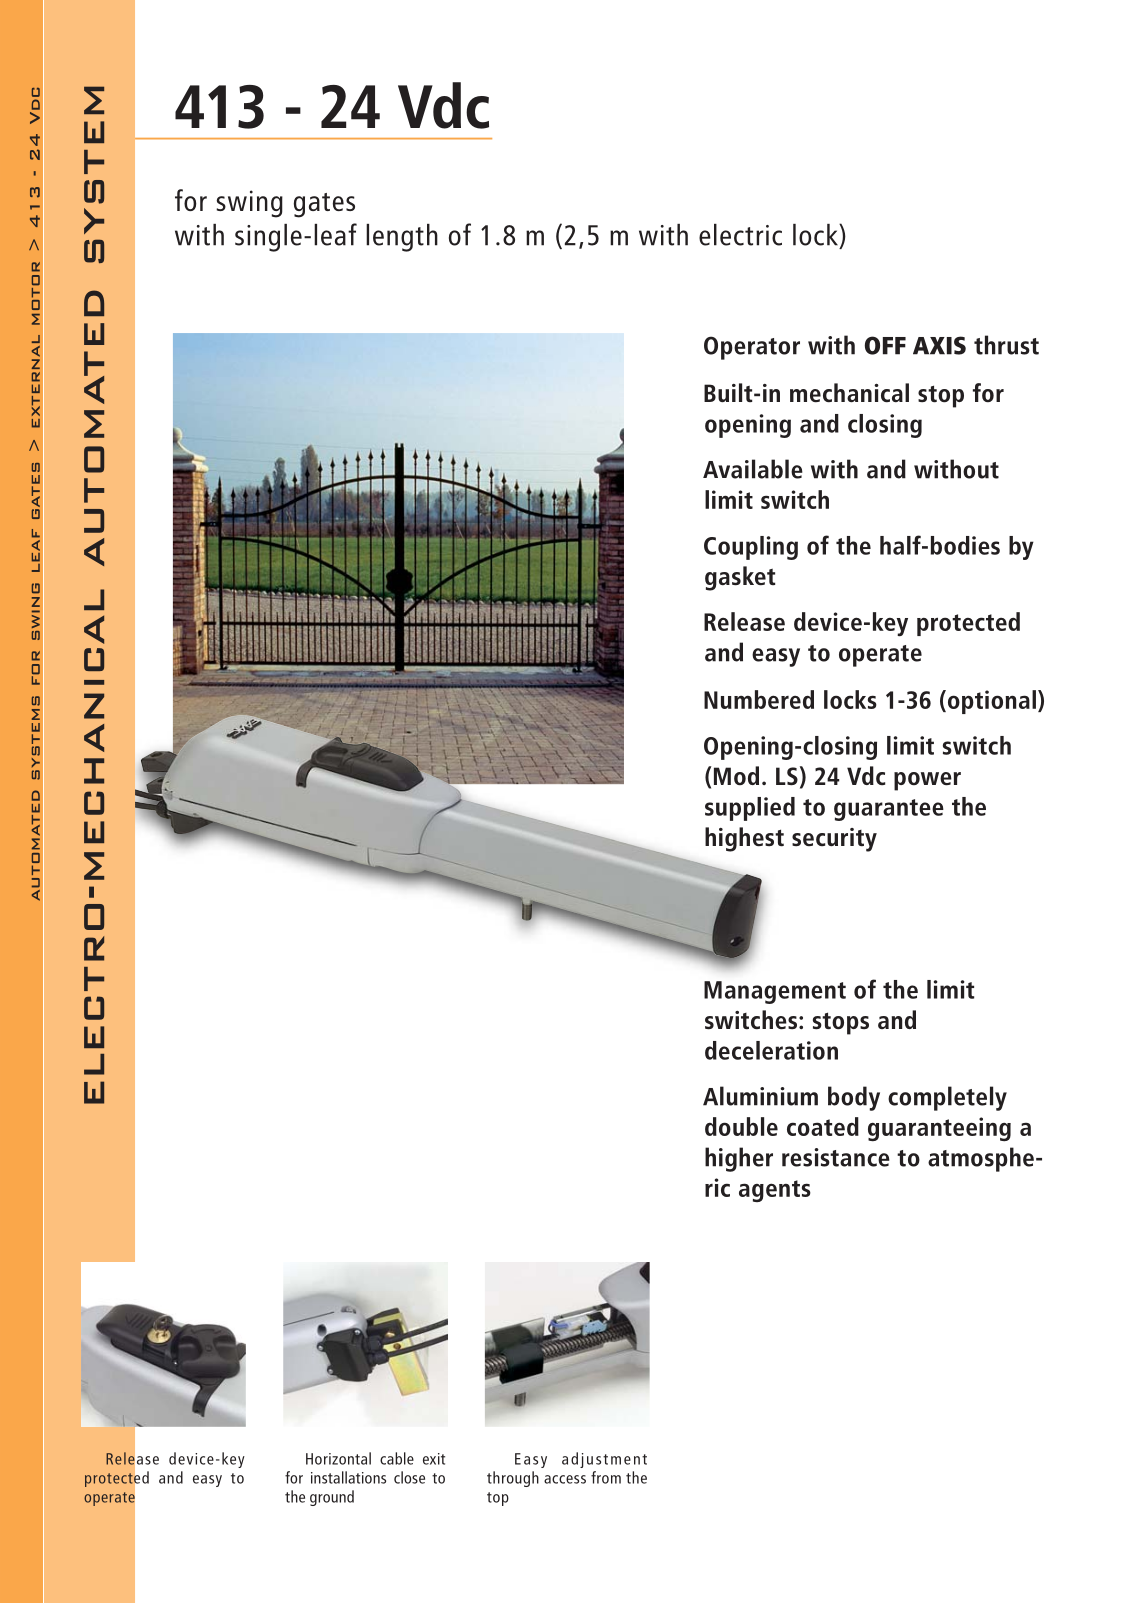  I want to click on electric, so click(740, 235).
